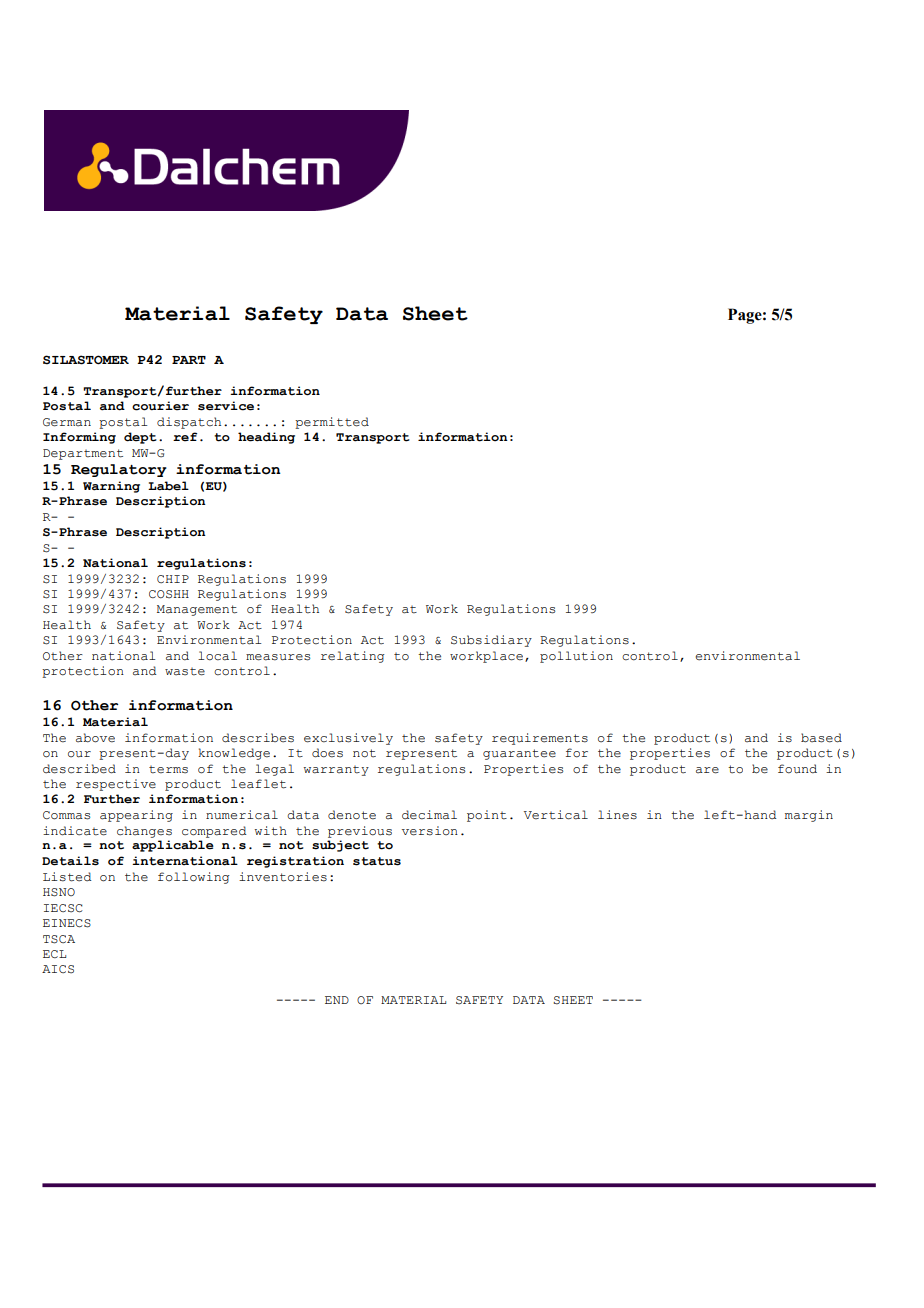 Image resolution: width=924 pixels, height=1308 pixels. What do you see at coordinates (429, 815) in the image?
I see `decimal` at bounding box center [429, 815].
